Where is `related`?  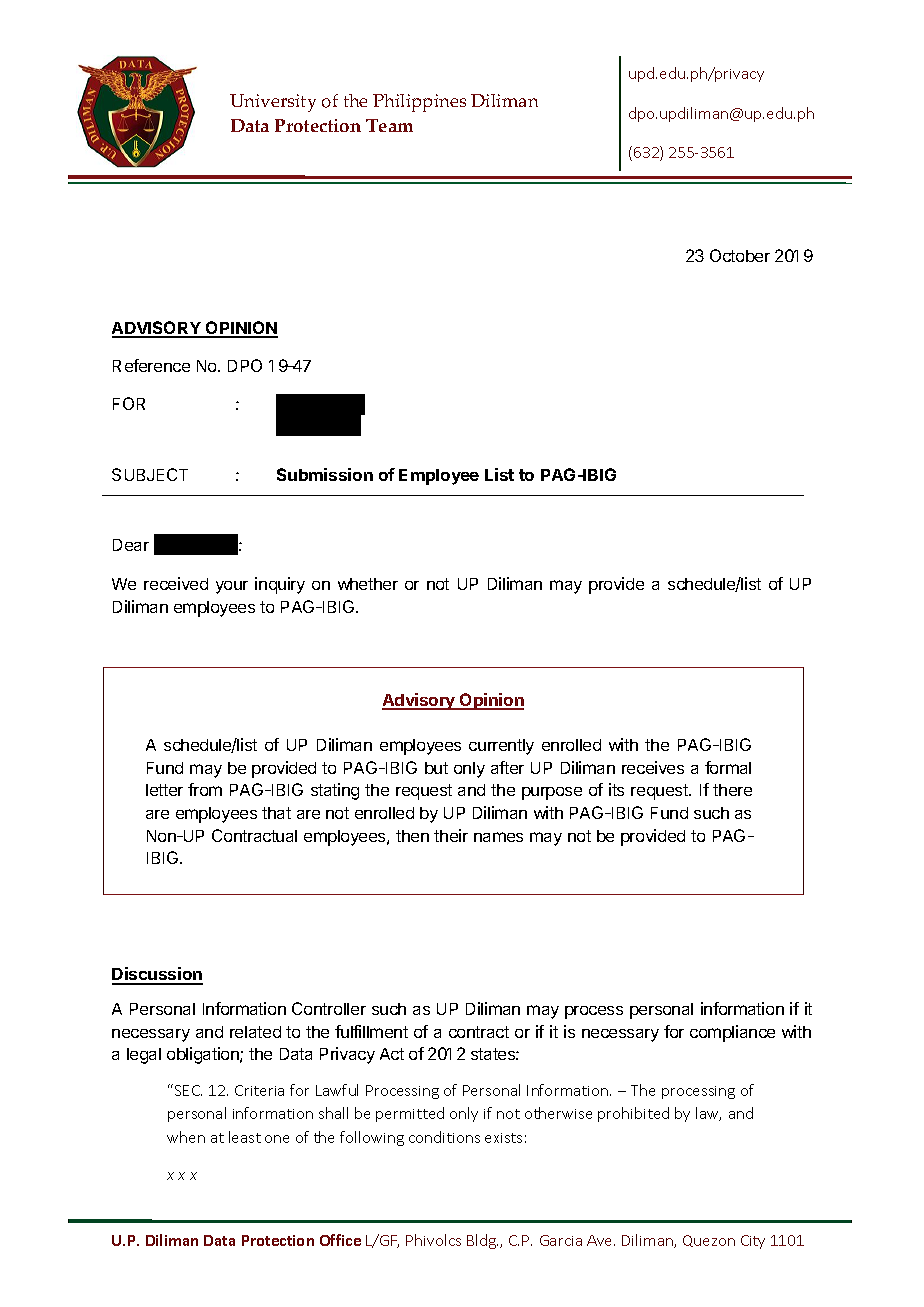 related is located at coordinates (255, 1032).
